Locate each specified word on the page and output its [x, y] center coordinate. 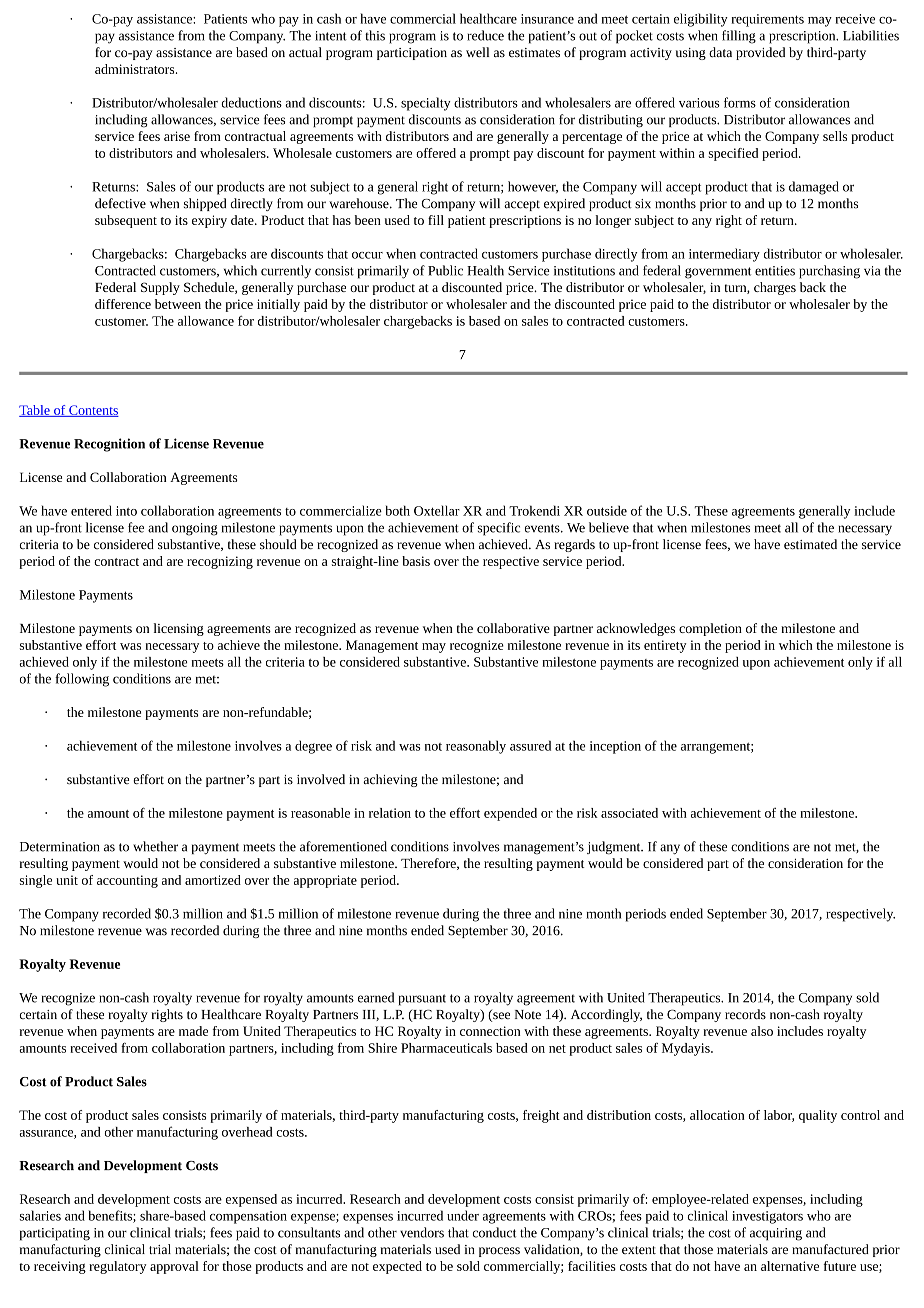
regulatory [117, 1267]
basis [416, 561]
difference [123, 304]
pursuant [422, 1000]
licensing [179, 629]
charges [775, 288]
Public [445, 270]
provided [760, 53]
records [745, 1014]
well [477, 52]
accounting [127, 881]
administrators [136, 69]
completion [710, 629]
